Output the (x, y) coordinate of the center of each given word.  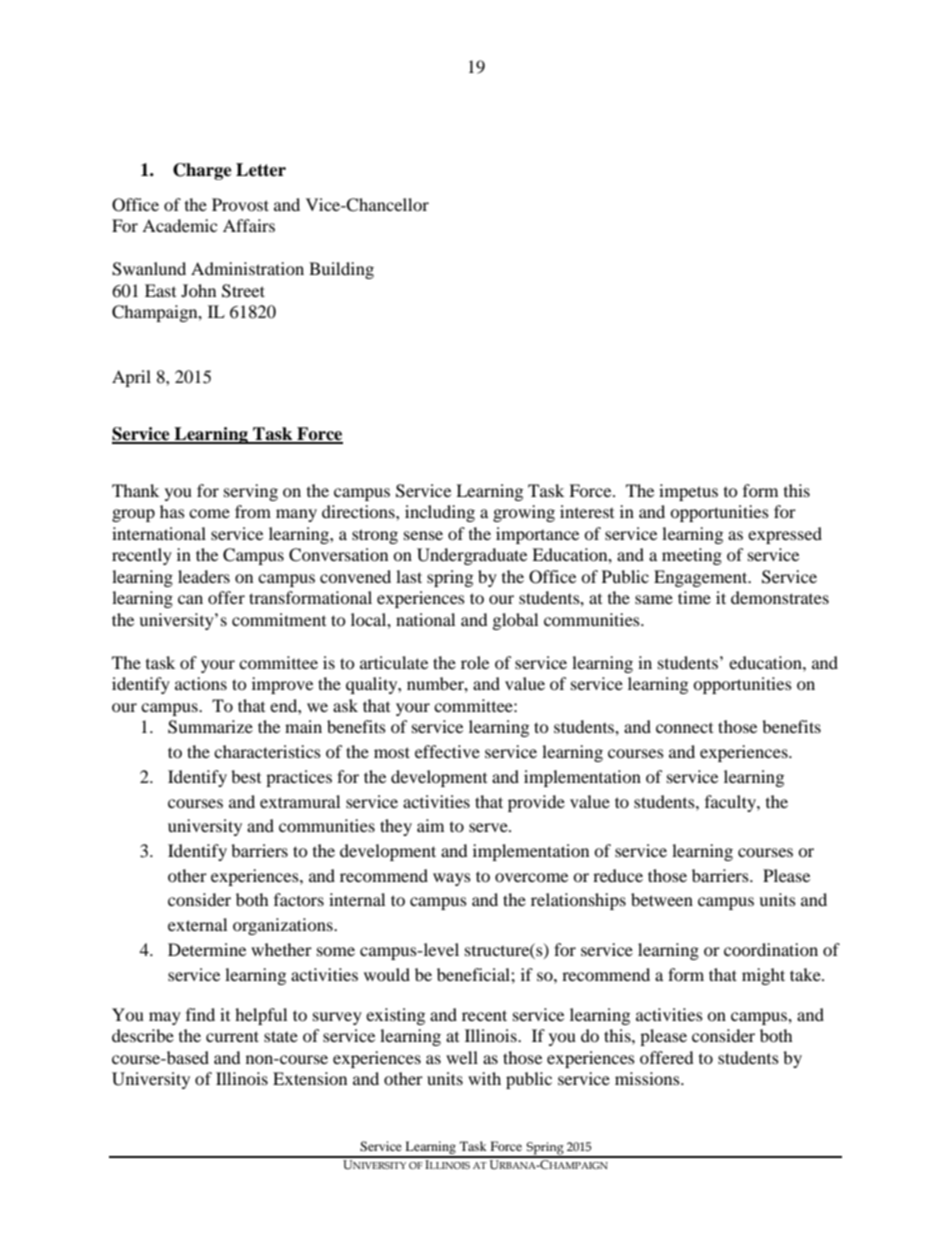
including (440, 513)
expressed (785, 535)
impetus (688, 492)
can (190, 599)
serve (489, 827)
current (232, 1036)
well (462, 1057)
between (662, 899)
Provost (240, 204)
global (515, 621)
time (694, 597)
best (246, 776)
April (131, 378)
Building (341, 270)
